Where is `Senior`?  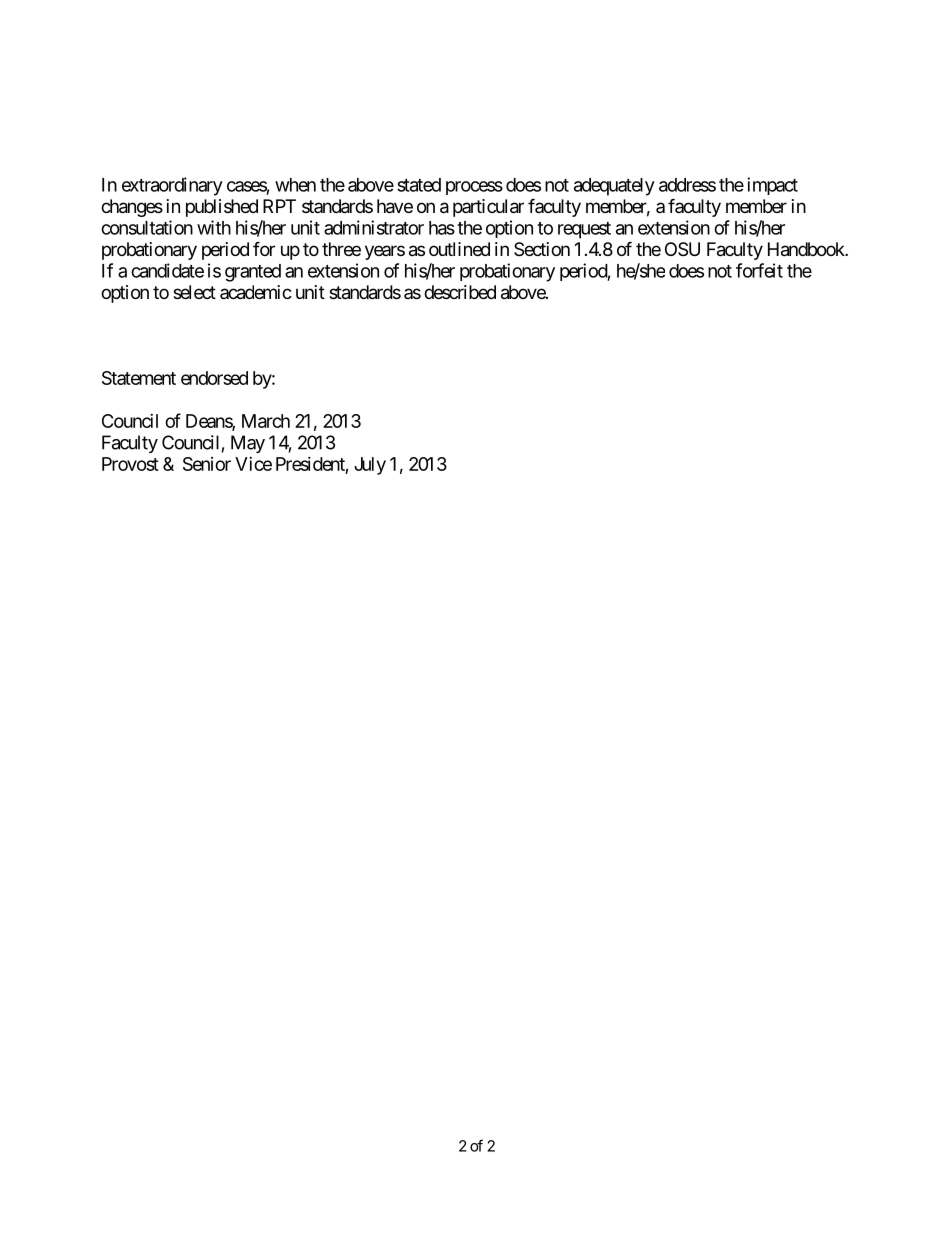 Senior is located at coordinates (207, 464).
